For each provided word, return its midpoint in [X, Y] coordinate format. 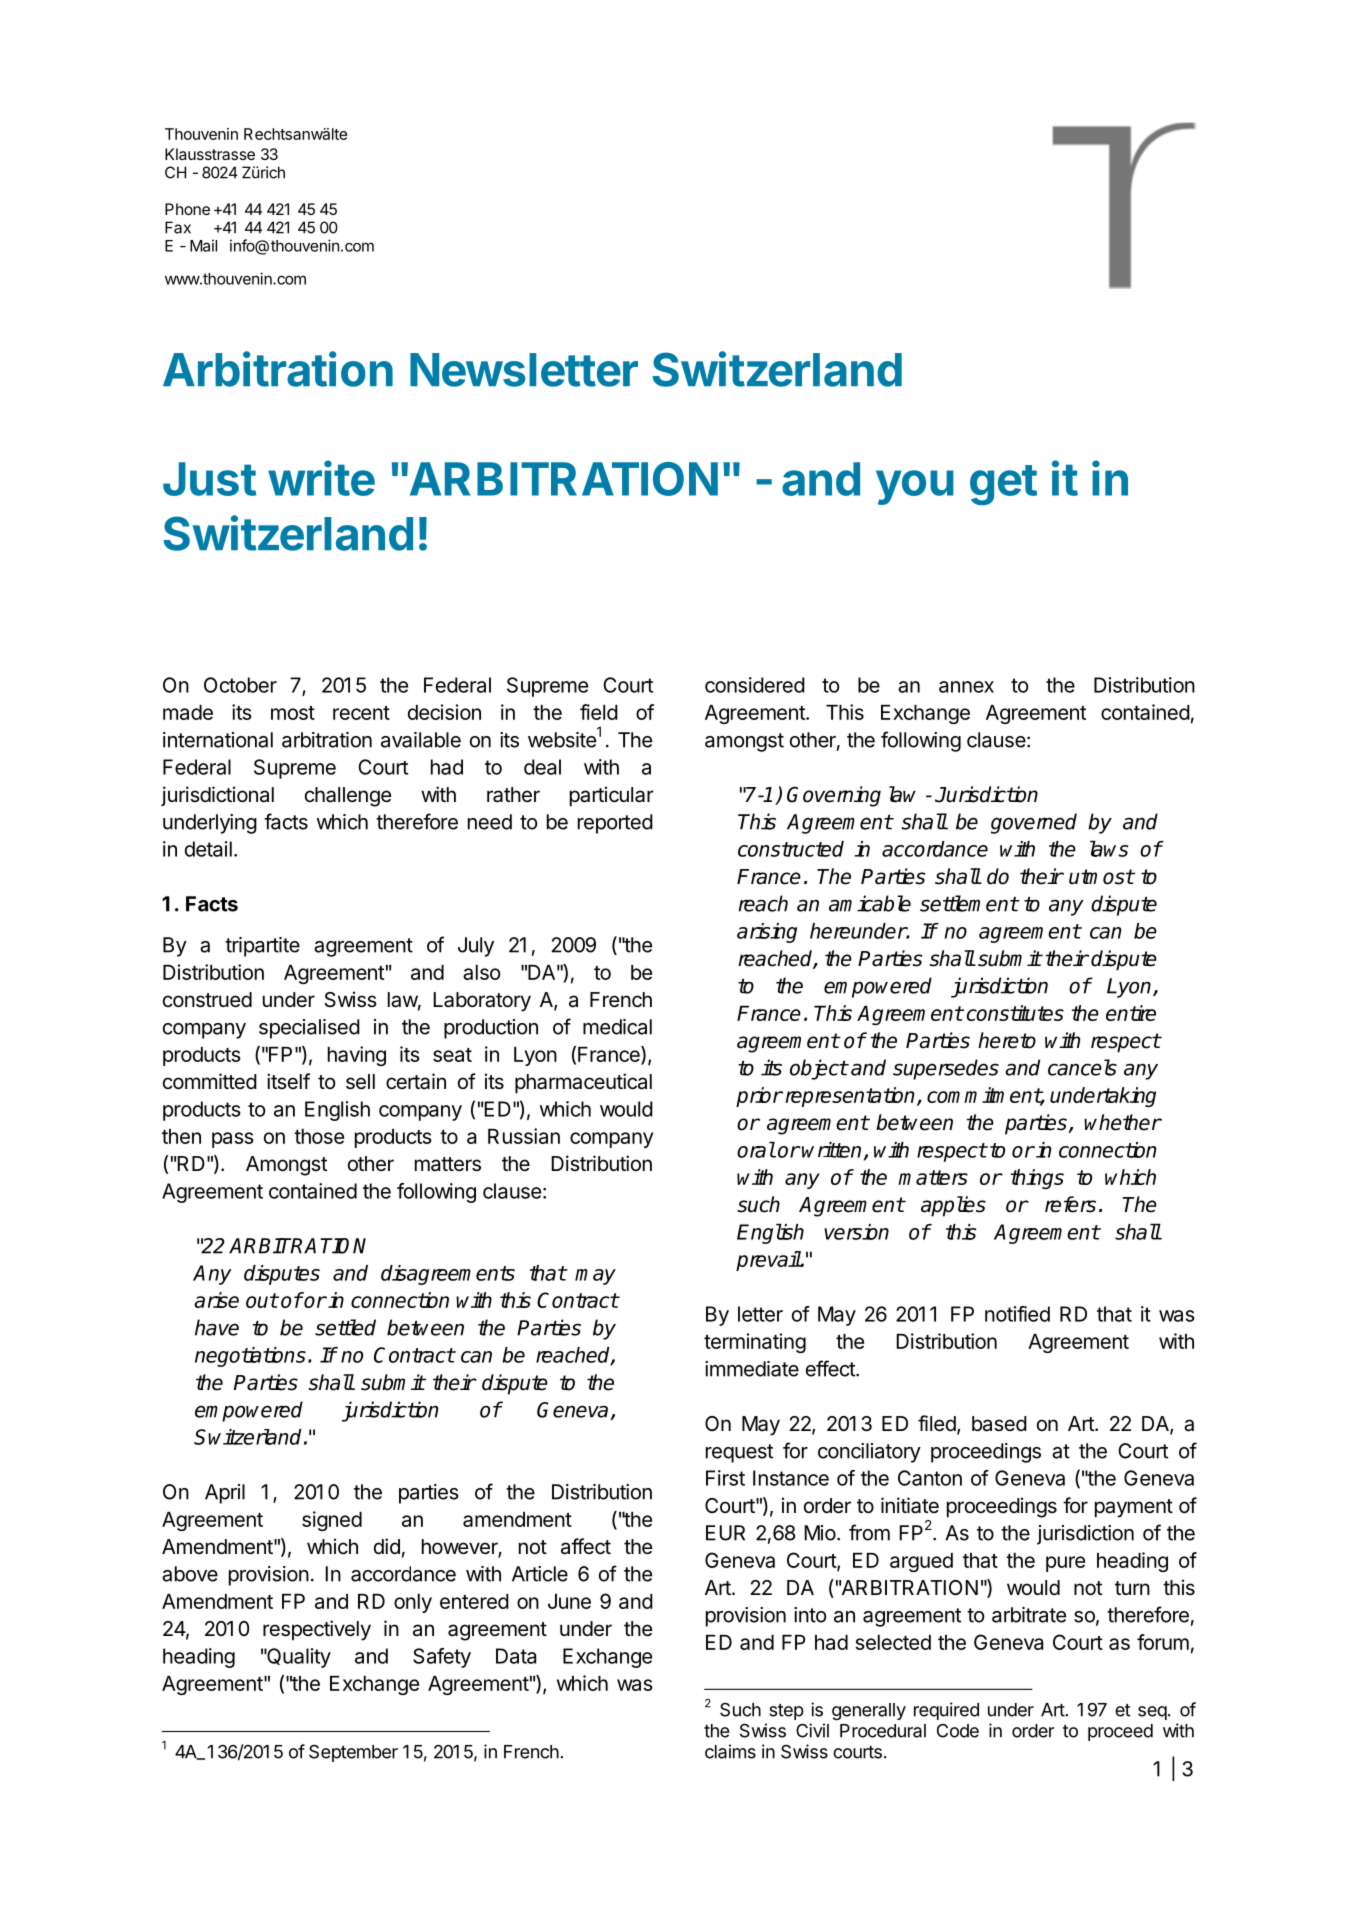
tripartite [262, 947]
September [353, 1753]
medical [617, 1027]
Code [958, 1731]
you [915, 487]
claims [730, 1751]
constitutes [1015, 1013]
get [1003, 485]
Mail [203, 245]
